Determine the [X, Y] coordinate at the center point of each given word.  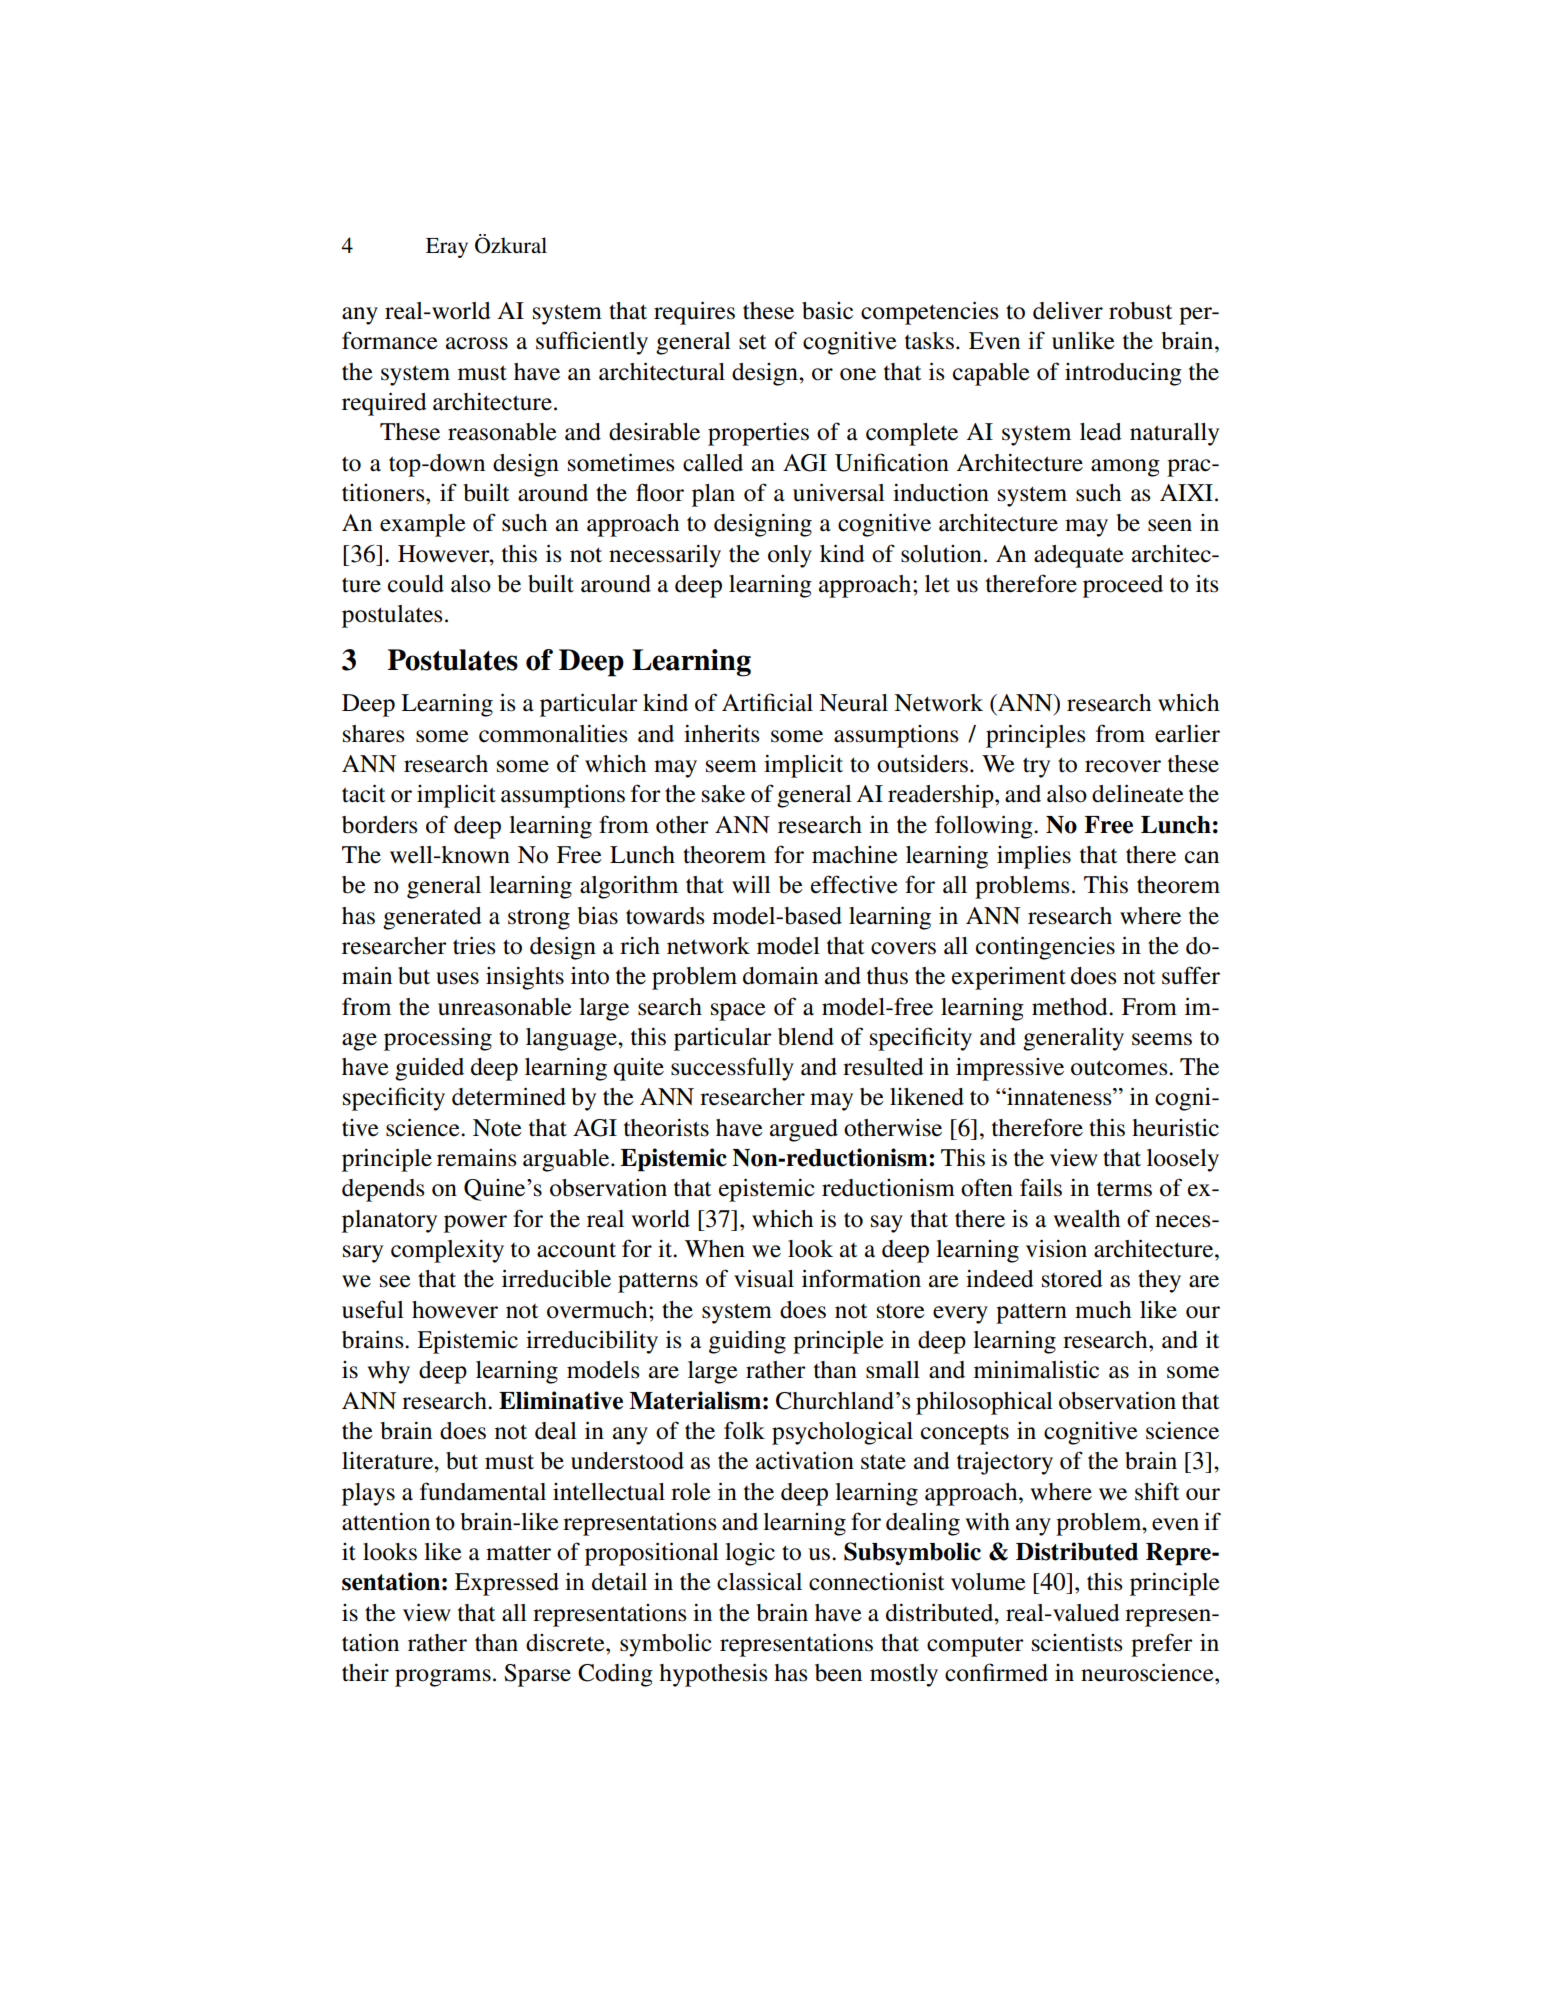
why [388, 1372]
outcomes [1120, 1068]
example [423, 525]
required [384, 404]
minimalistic [1036, 1370]
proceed [1123, 586]
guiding [747, 1342]
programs [443, 1678]
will [751, 884]
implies [1034, 857]
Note [497, 1128]
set [753, 342]
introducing [1123, 374]
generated [432, 918]
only [790, 556]
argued [804, 1130]
